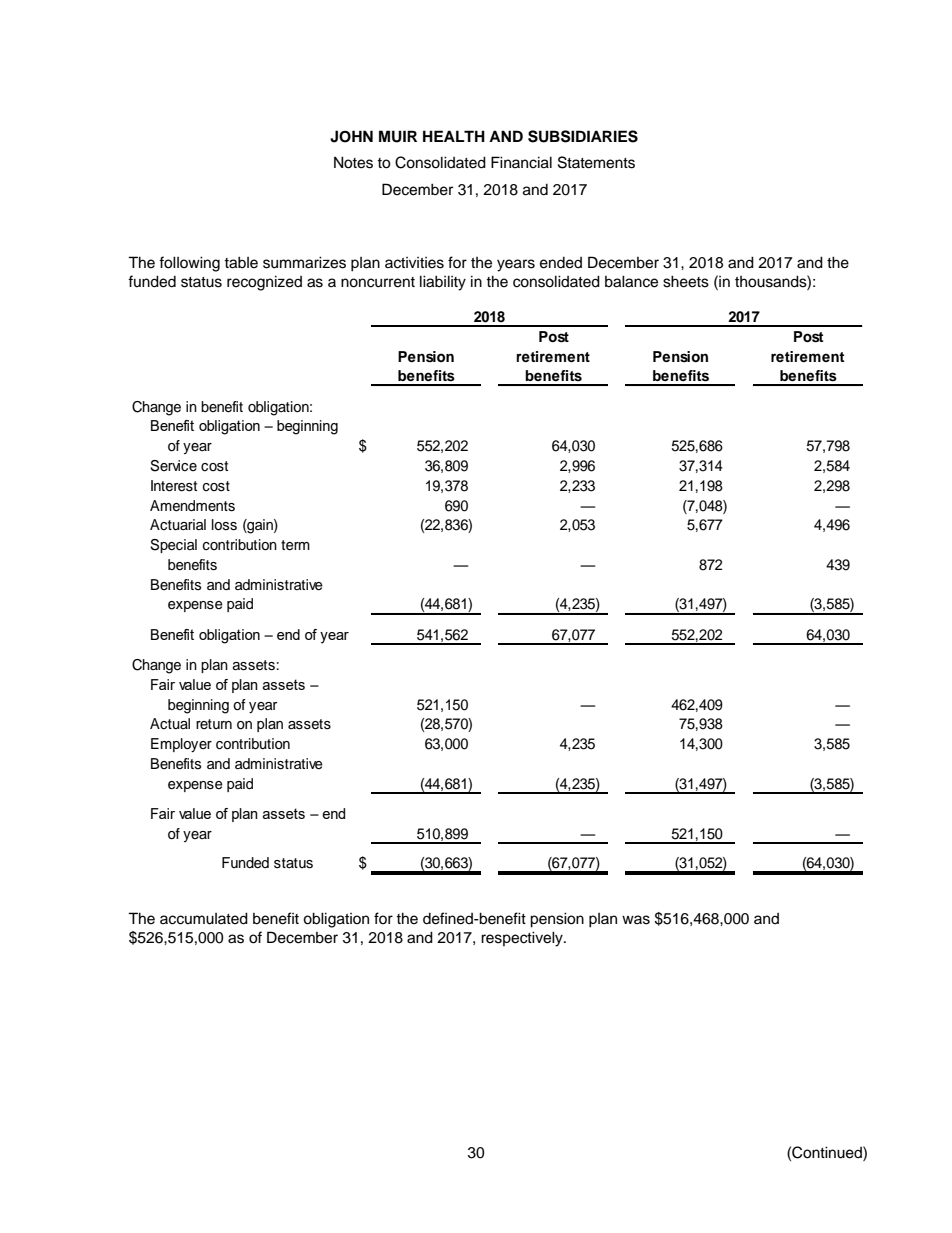  What do you see at coordinates (636, 920) in the page?
I see `was` at bounding box center [636, 920].
